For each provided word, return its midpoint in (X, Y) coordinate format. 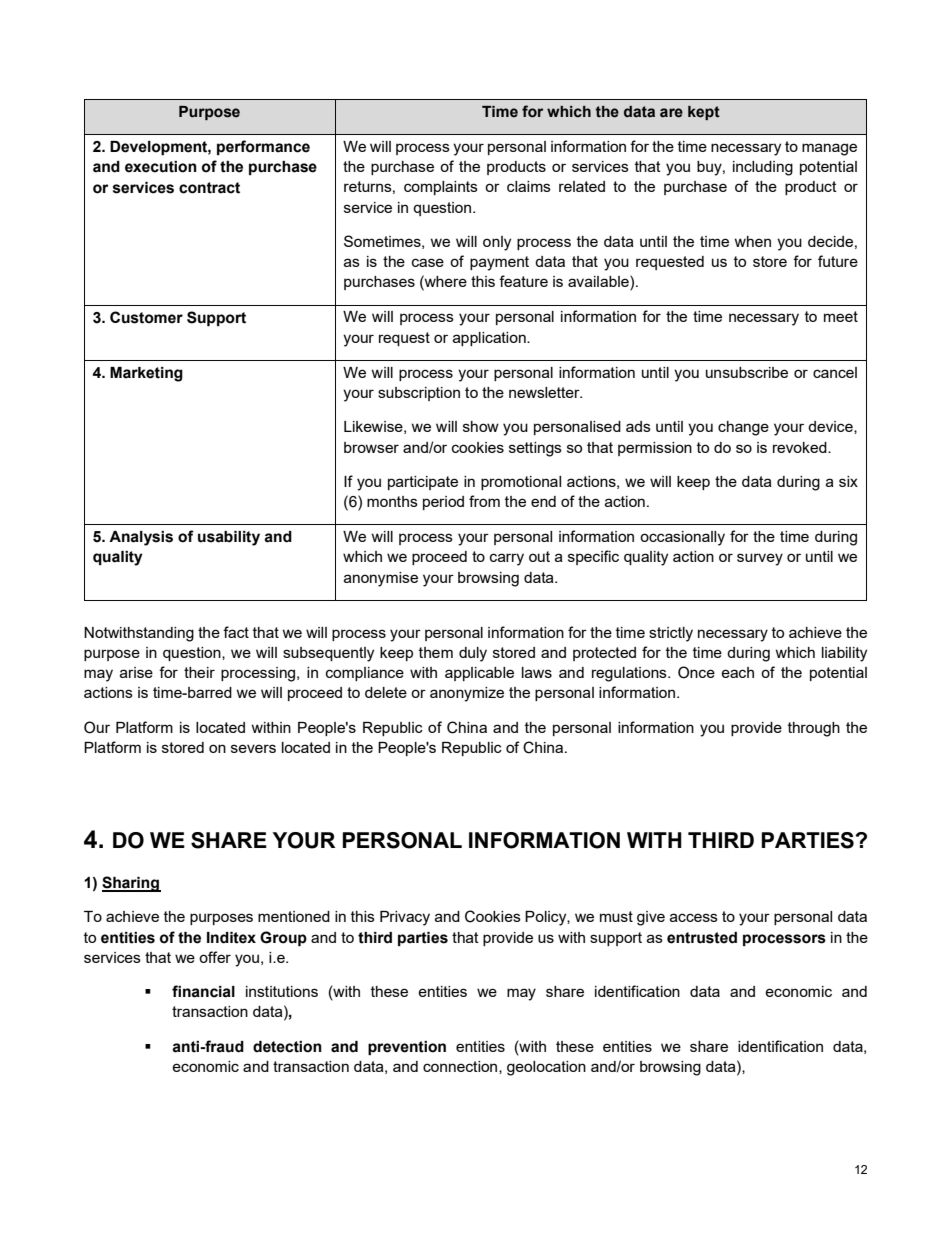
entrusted (702, 938)
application (490, 339)
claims (529, 186)
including (763, 168)
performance (263, 147)
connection (461, 1067)
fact (236, 632)
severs (253, 748)
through (814, 729)
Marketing (146, 374)
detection (287, 1047)
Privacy (405, 918)
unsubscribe (747, 372)
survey (760, 559)
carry (507, 559)
